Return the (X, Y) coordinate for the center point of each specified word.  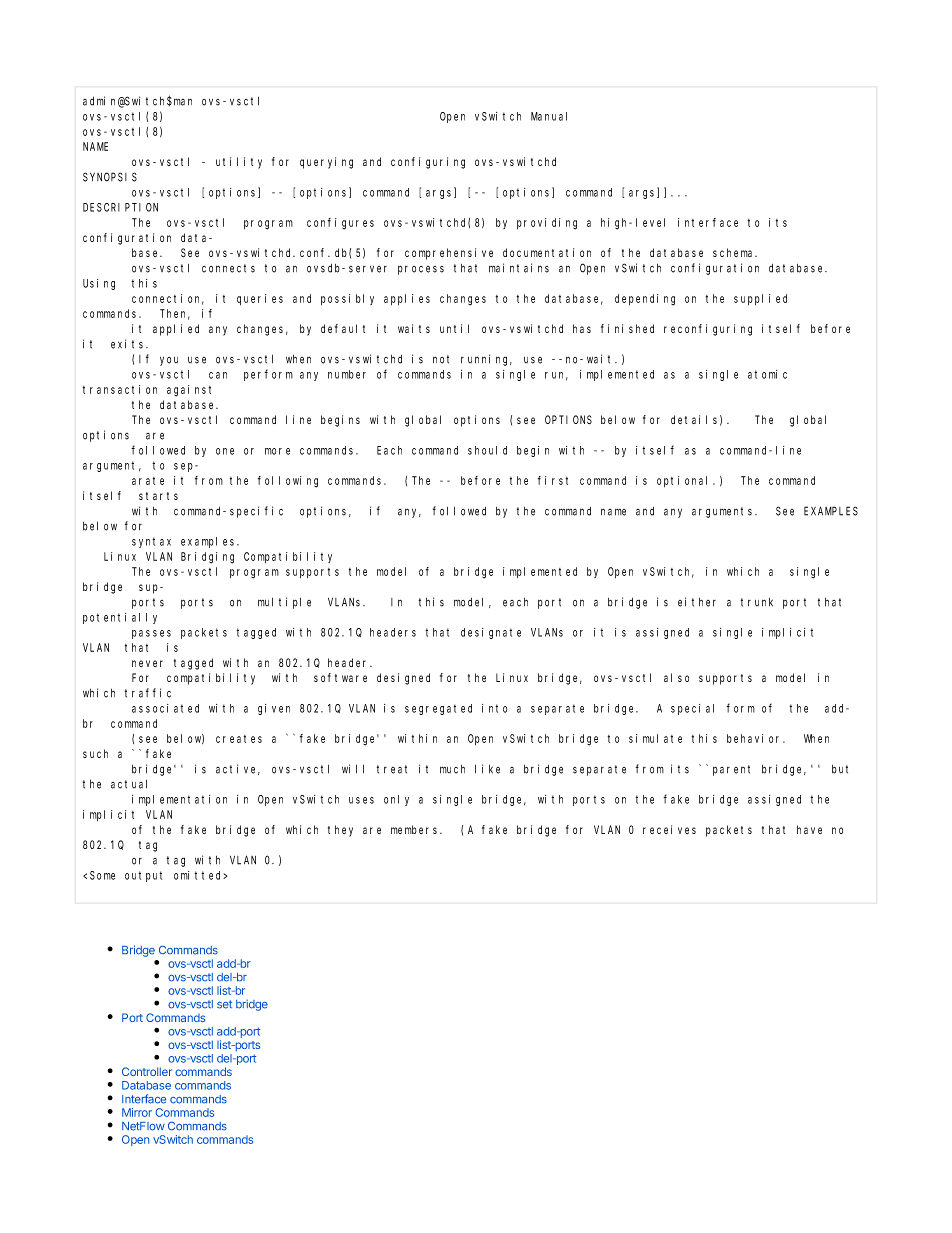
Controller (147, 1071)
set (224, 1004)
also (676, 677)
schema (735, 252)
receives (669, 829)
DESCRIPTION (120, 207)
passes (151, 634)
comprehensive (449, 254)
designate (491, 633)
